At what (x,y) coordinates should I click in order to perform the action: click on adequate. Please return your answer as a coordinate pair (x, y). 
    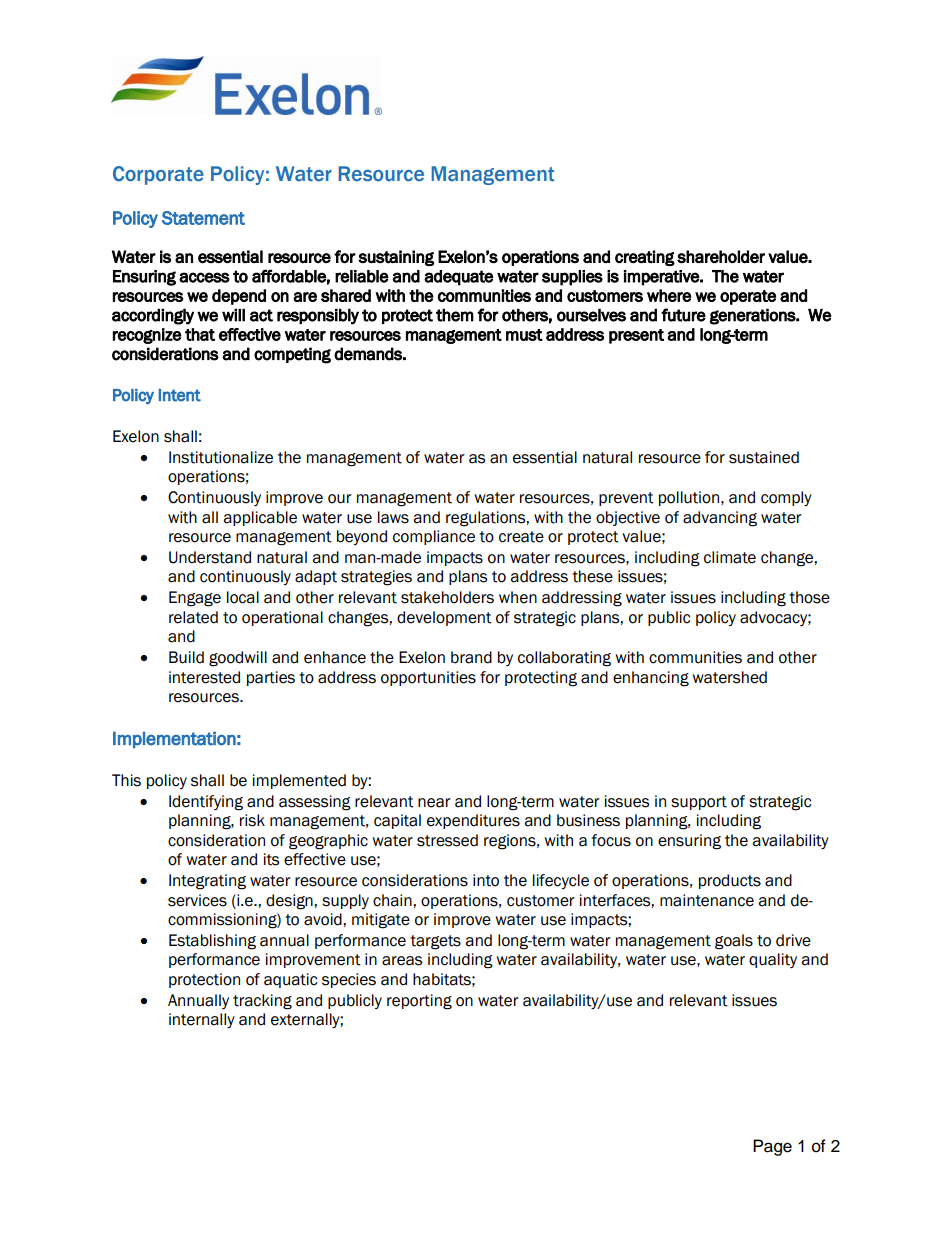
    Looking at the image, I should click on (458, 278).
